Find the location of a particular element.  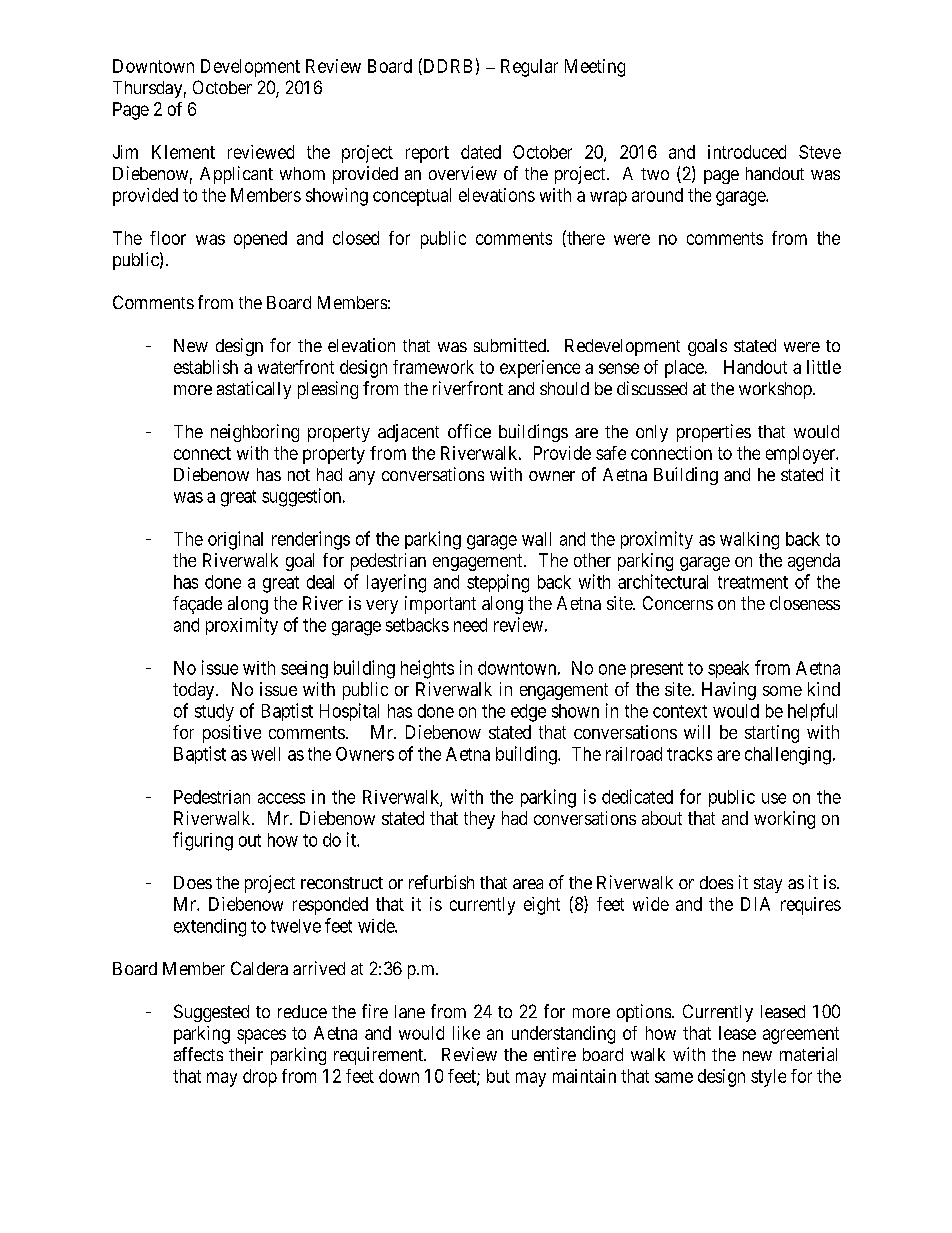

edge is located at coordinates (528, 713).
